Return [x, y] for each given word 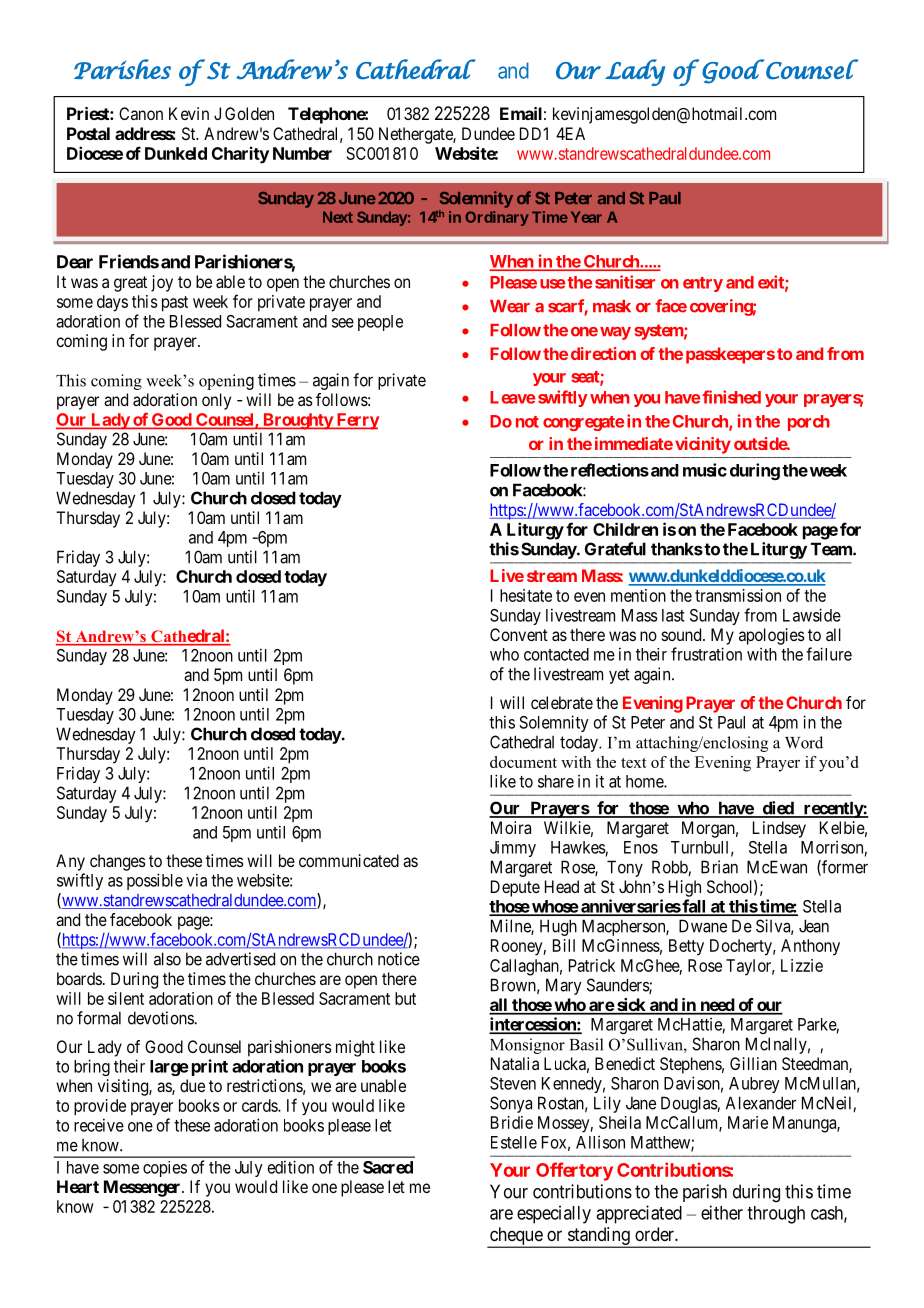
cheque [516, 1237]
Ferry [356, 421]
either [722, 1212]
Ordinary [497, 218]
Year [586, 217]
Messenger [143, 1188]
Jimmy [513, 849]
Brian [719, 867]
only [216, 401]
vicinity [703, 445]
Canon [141, 113]
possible [155, 881]
